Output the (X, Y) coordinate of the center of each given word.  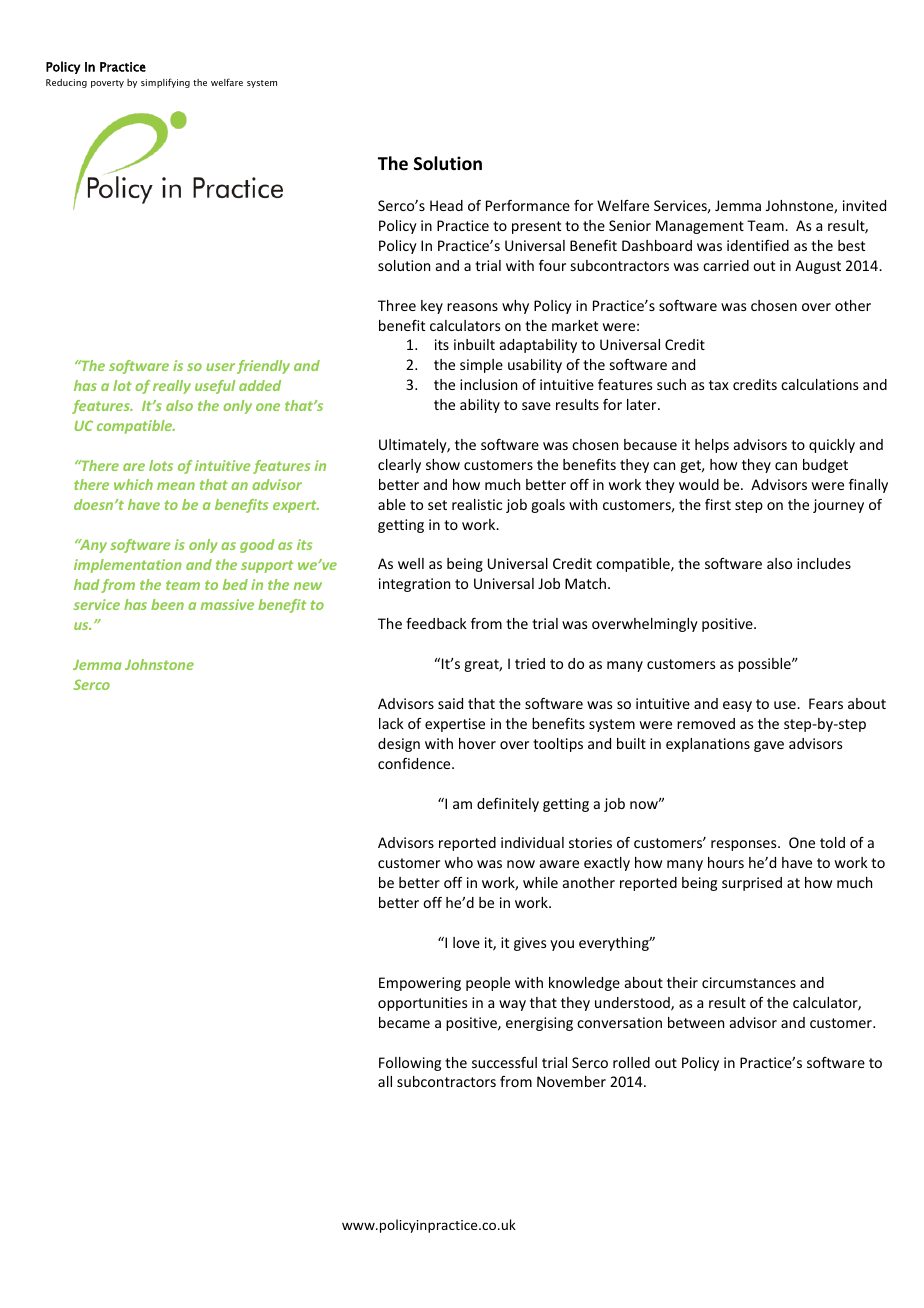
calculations (819, 384)
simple (481, 366)
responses (745, 845)
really (172, 387)
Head (446, 205)
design (399, 745)
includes (824, 563)
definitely (508, 805)
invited (864, 205)
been (167, 604)
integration (414, 585)
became (404, 1022)
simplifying (165, 83)
